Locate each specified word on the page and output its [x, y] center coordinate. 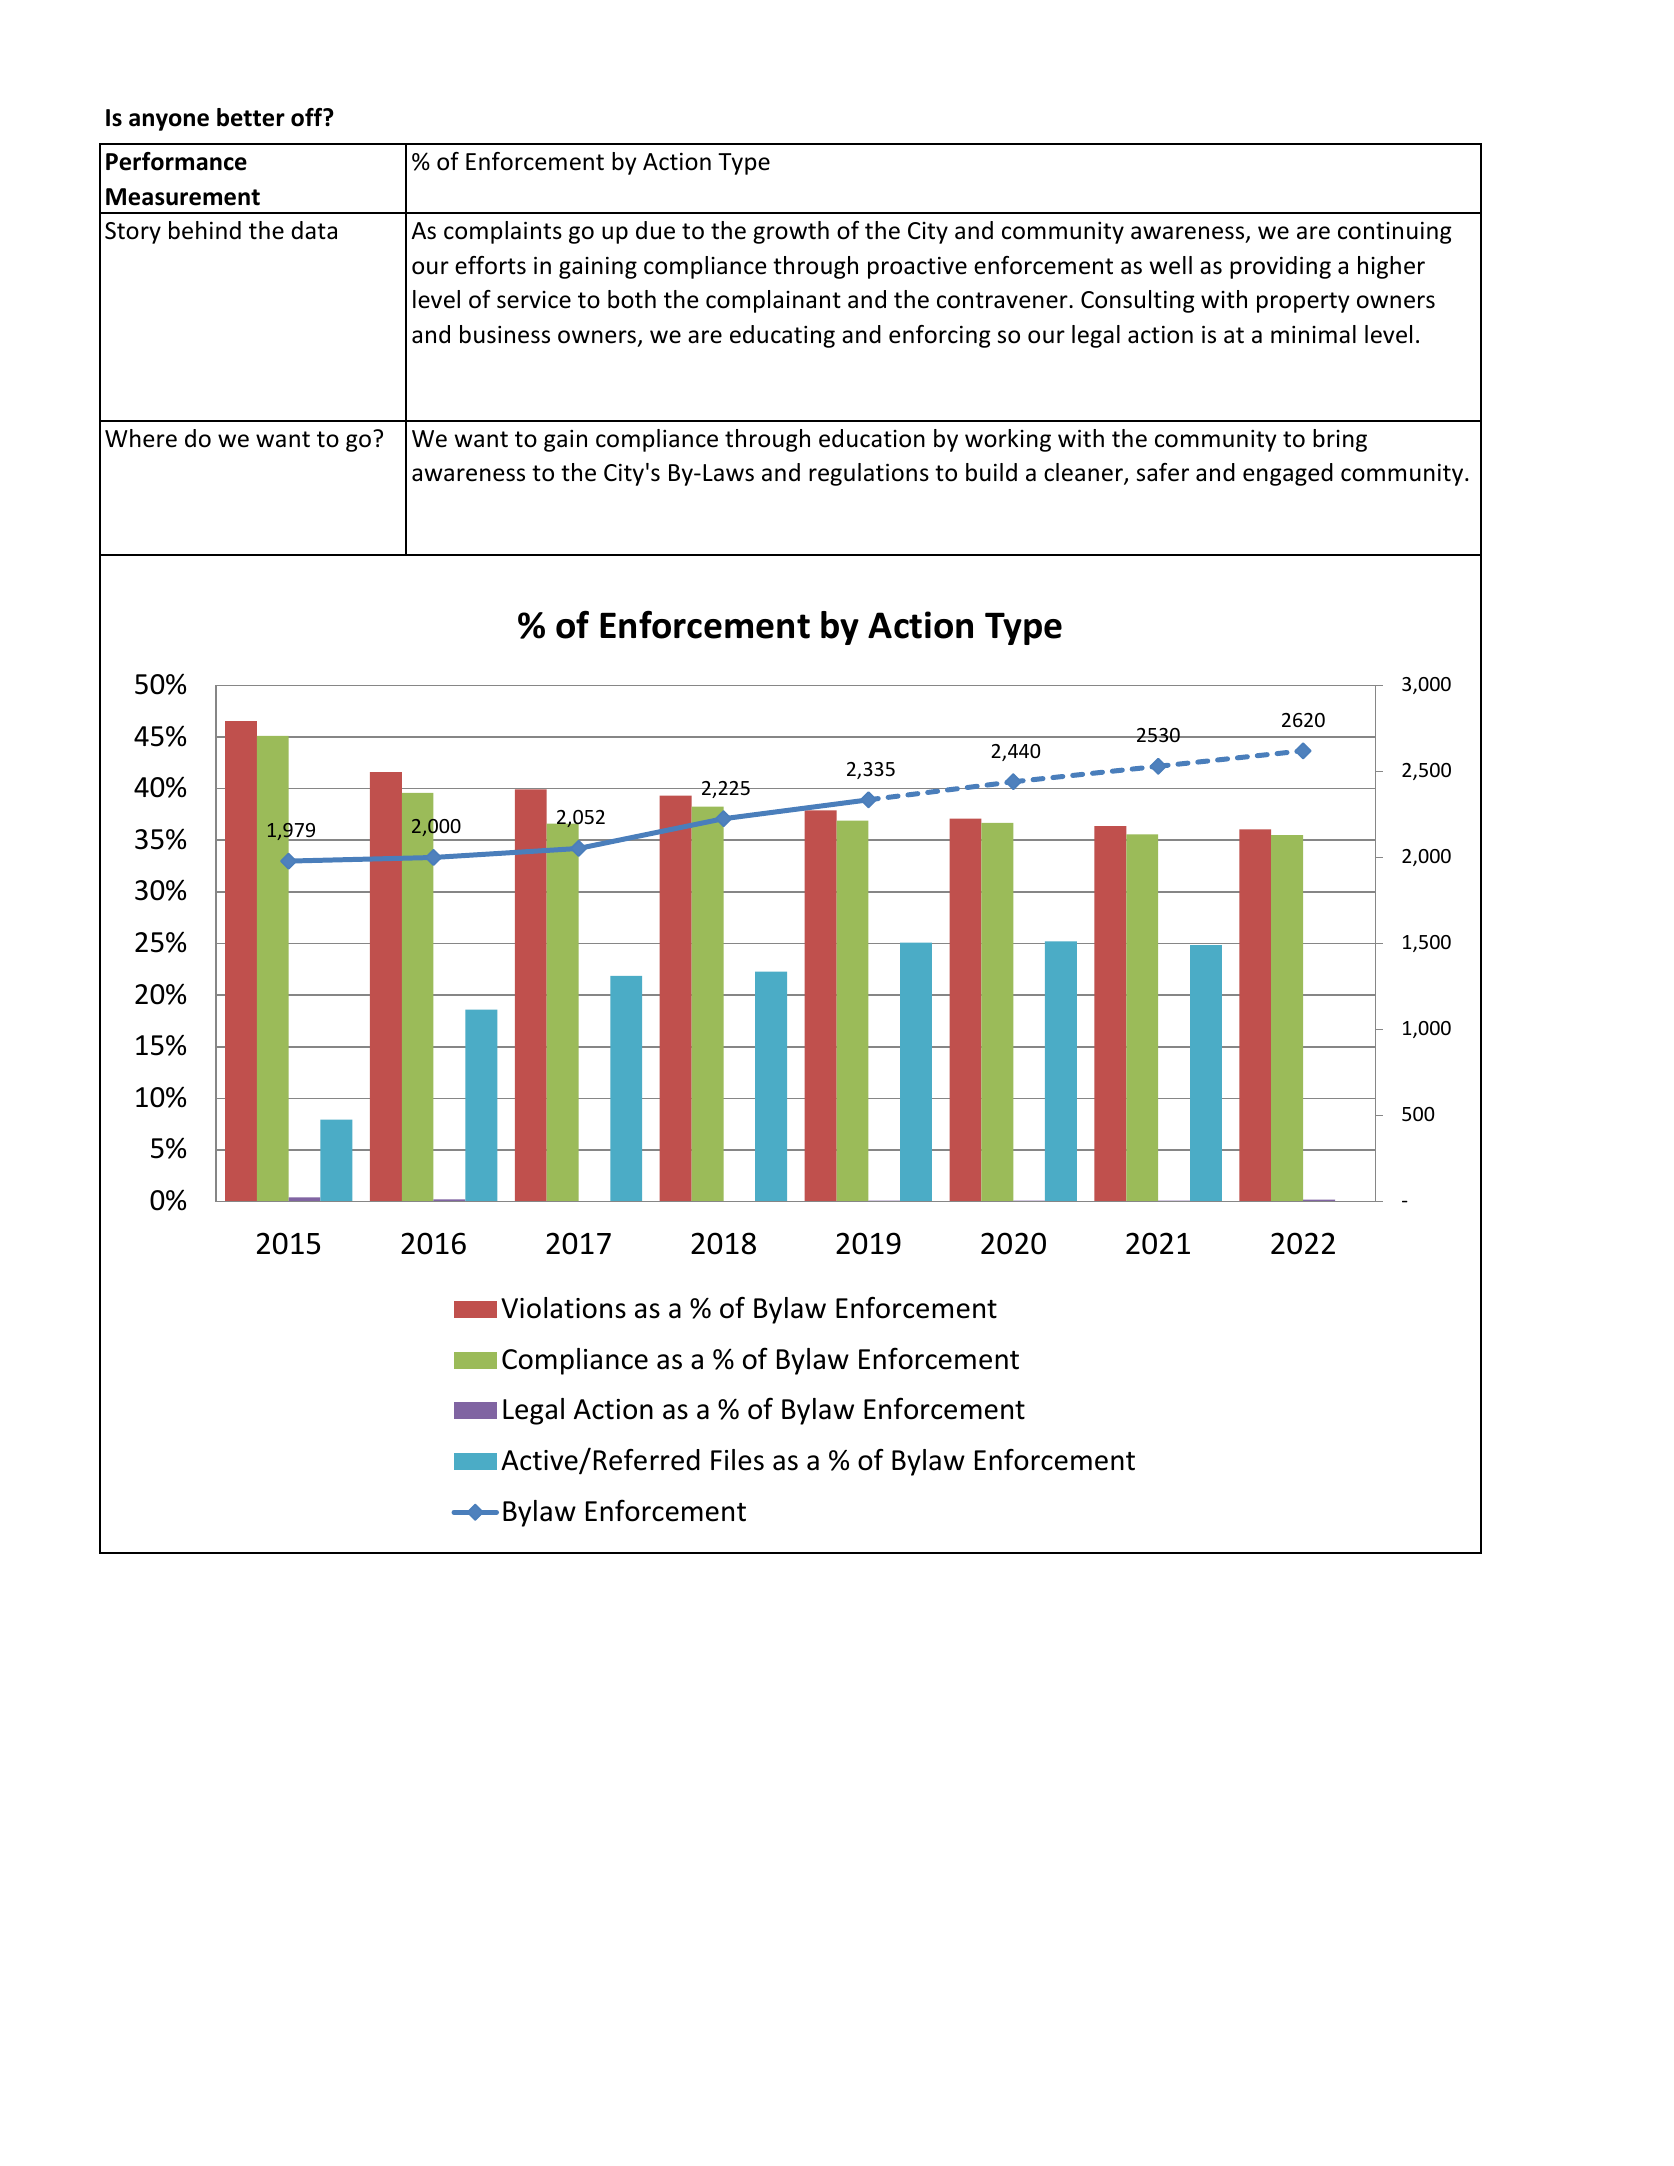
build [991, 472]
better [251, 117]
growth [791, 232]
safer [1163, 472]
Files [737, 1460]
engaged [1288, 474]
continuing [1395, 232]
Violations [563, 1308]
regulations [869, 474]
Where [141, 438]
